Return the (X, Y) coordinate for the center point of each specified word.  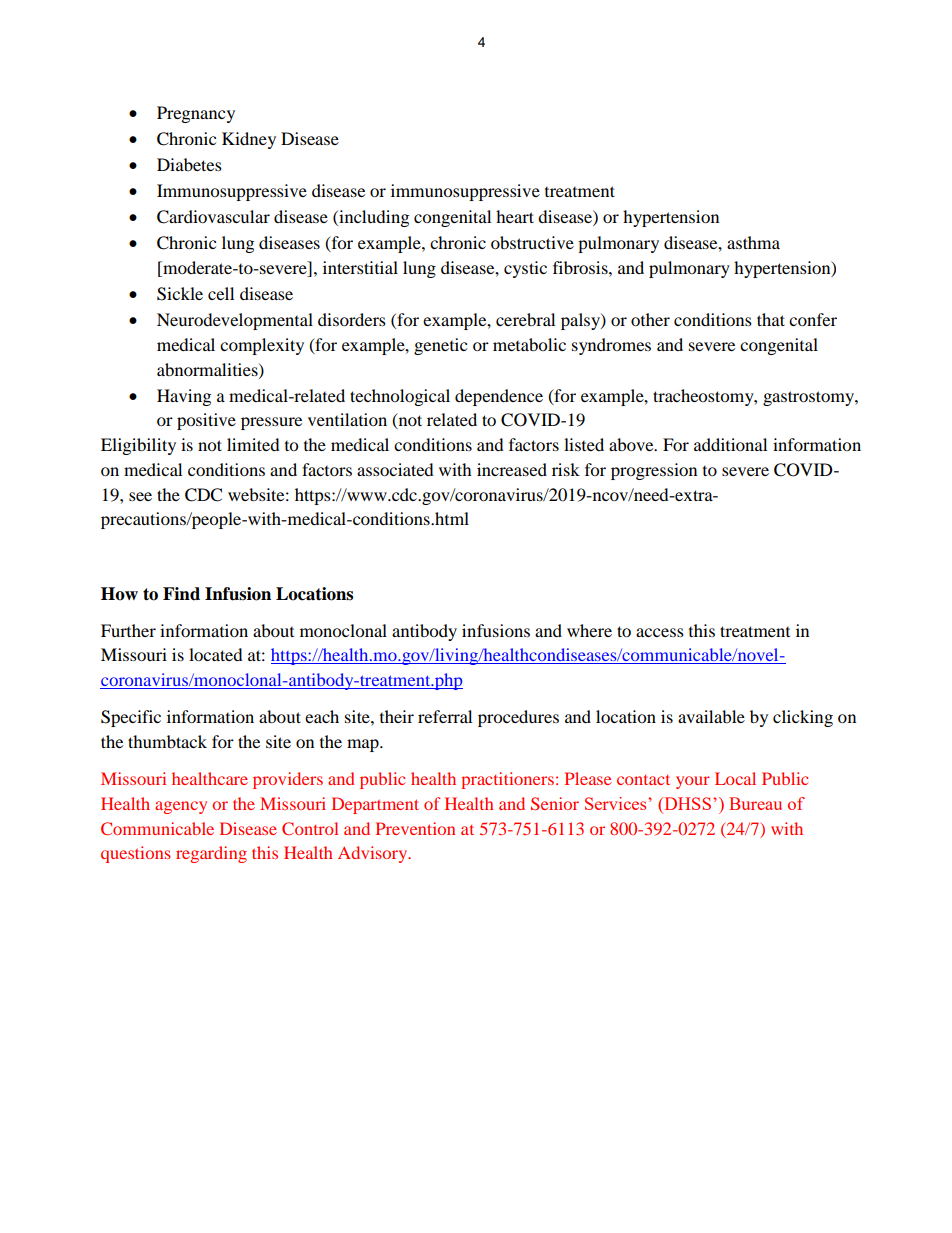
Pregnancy (196, 114)
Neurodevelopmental (235, 321)
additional (730, 444)
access (660, 632)
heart (515, 216)
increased (512, 469)
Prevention (415, 828)
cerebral (525, 319)
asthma (753, 242)
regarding (211, 854)
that (771, 319)
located (216, 654)
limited (253, 444)
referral (445, 716)
